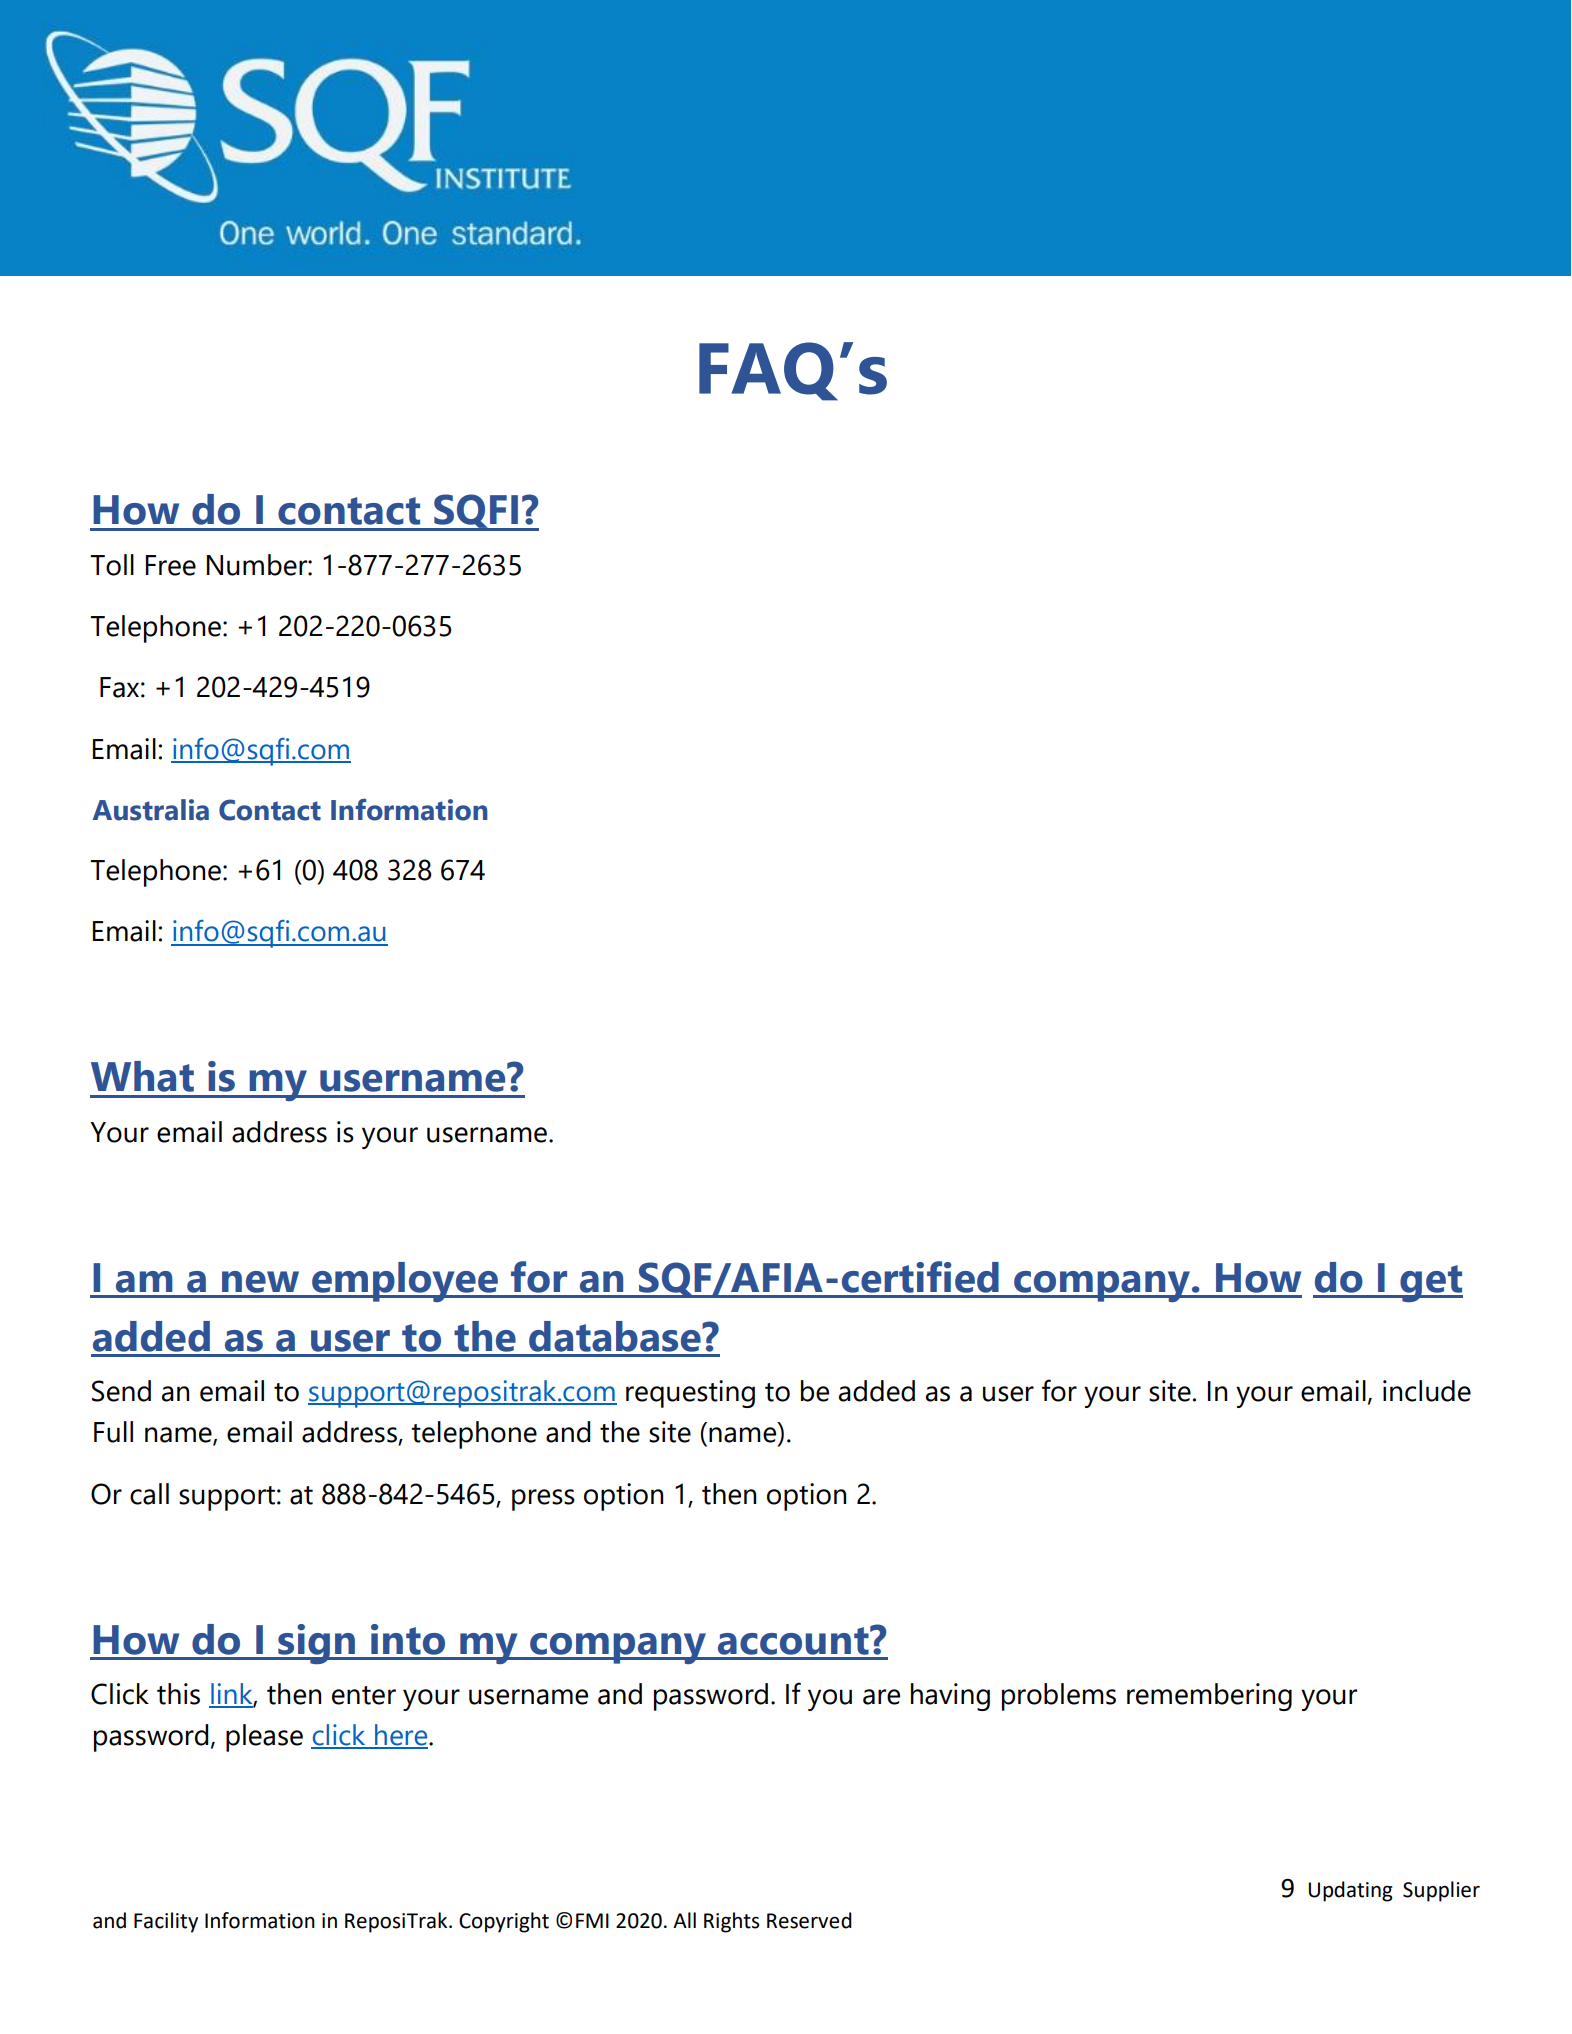 The image size is (1572, 2034). What do you see at coordinates (171, 565) in the screenshot?
I see `Free` at bounding box center [171, 565].
